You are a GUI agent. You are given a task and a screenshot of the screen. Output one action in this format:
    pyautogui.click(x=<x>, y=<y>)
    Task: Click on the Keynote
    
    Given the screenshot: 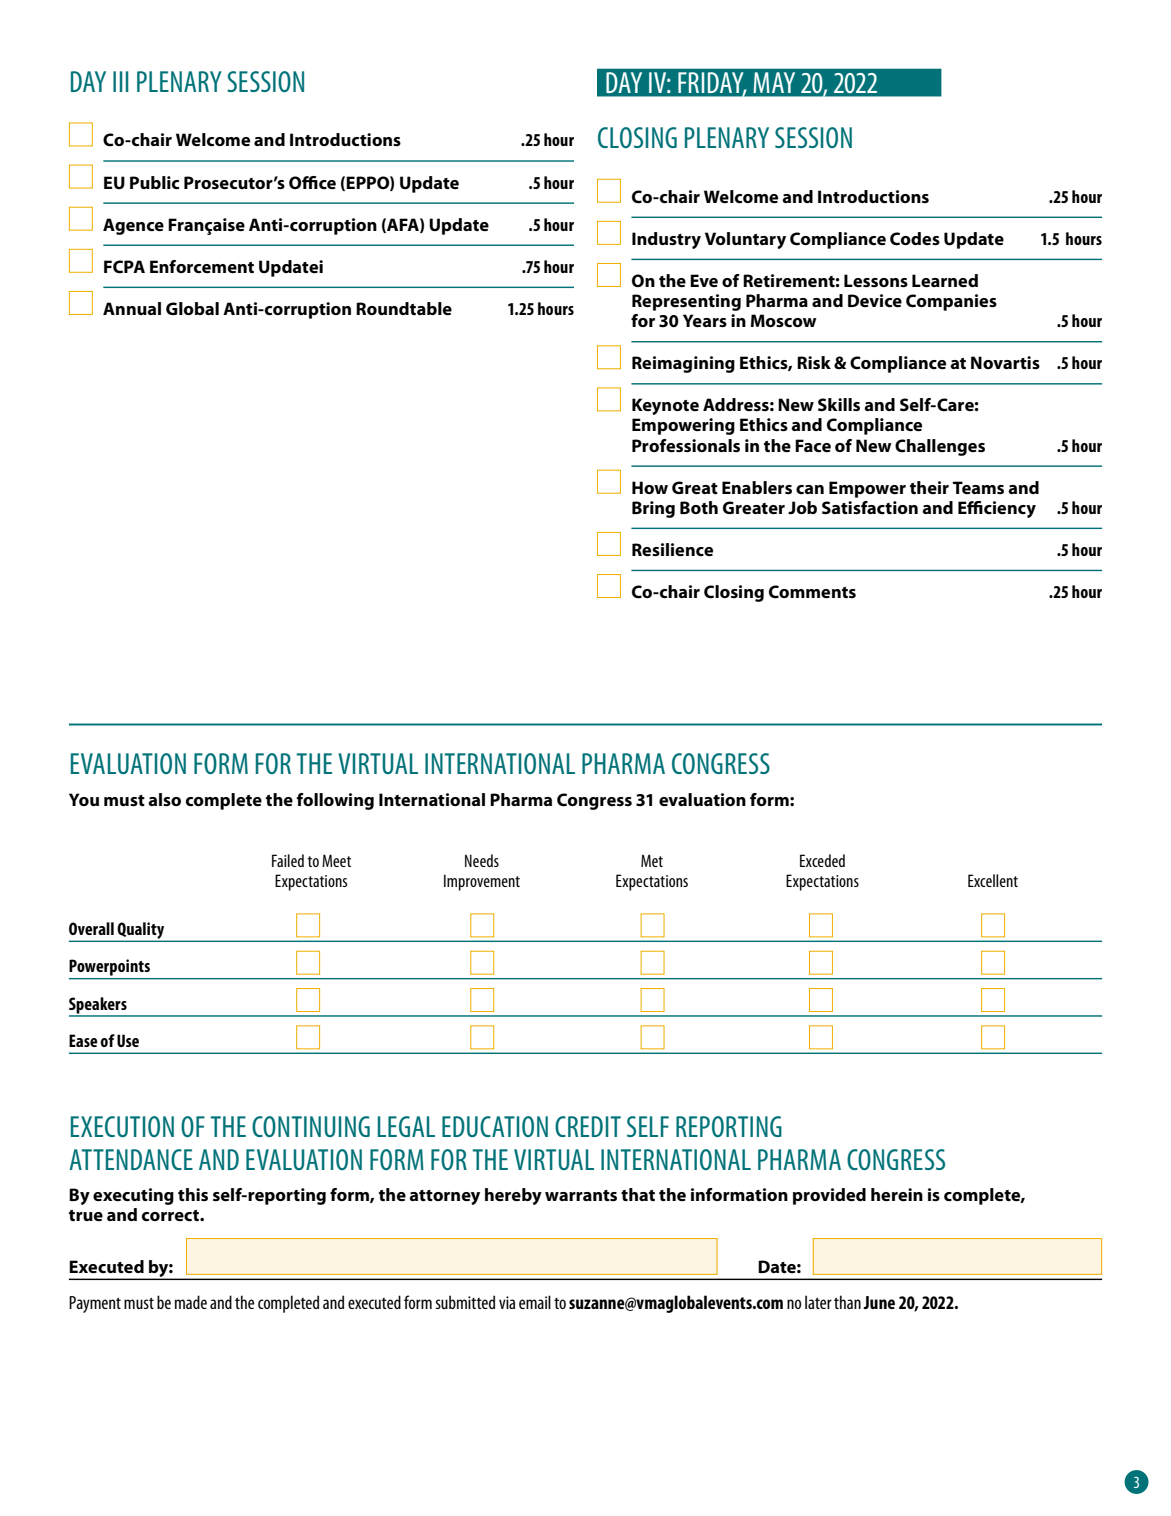 What is the action you would take?
    pyautogui.click(x=665, y=406)
